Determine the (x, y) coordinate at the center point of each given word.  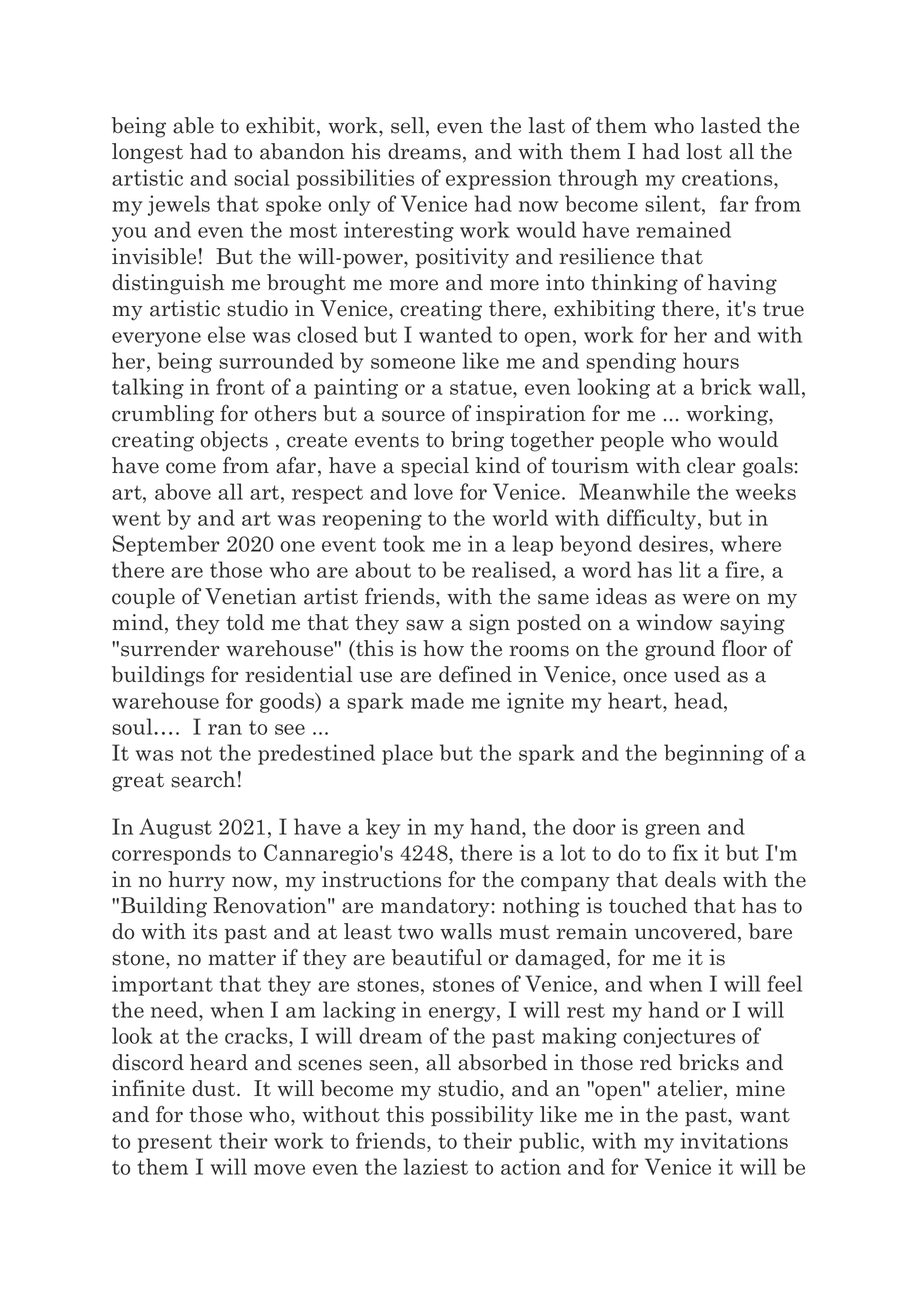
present (175, 1143)
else (226, 334)
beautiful (437, 957)
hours (711, 360)
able (193, 125)
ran (225, 729)
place (407, 754)
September (166, 545)
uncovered (686, 932)
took (404, 543)
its (205, 931)
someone (413, 363)
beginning (714, 754)
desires (675, 543)
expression (498, 179)
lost (704, 151)
